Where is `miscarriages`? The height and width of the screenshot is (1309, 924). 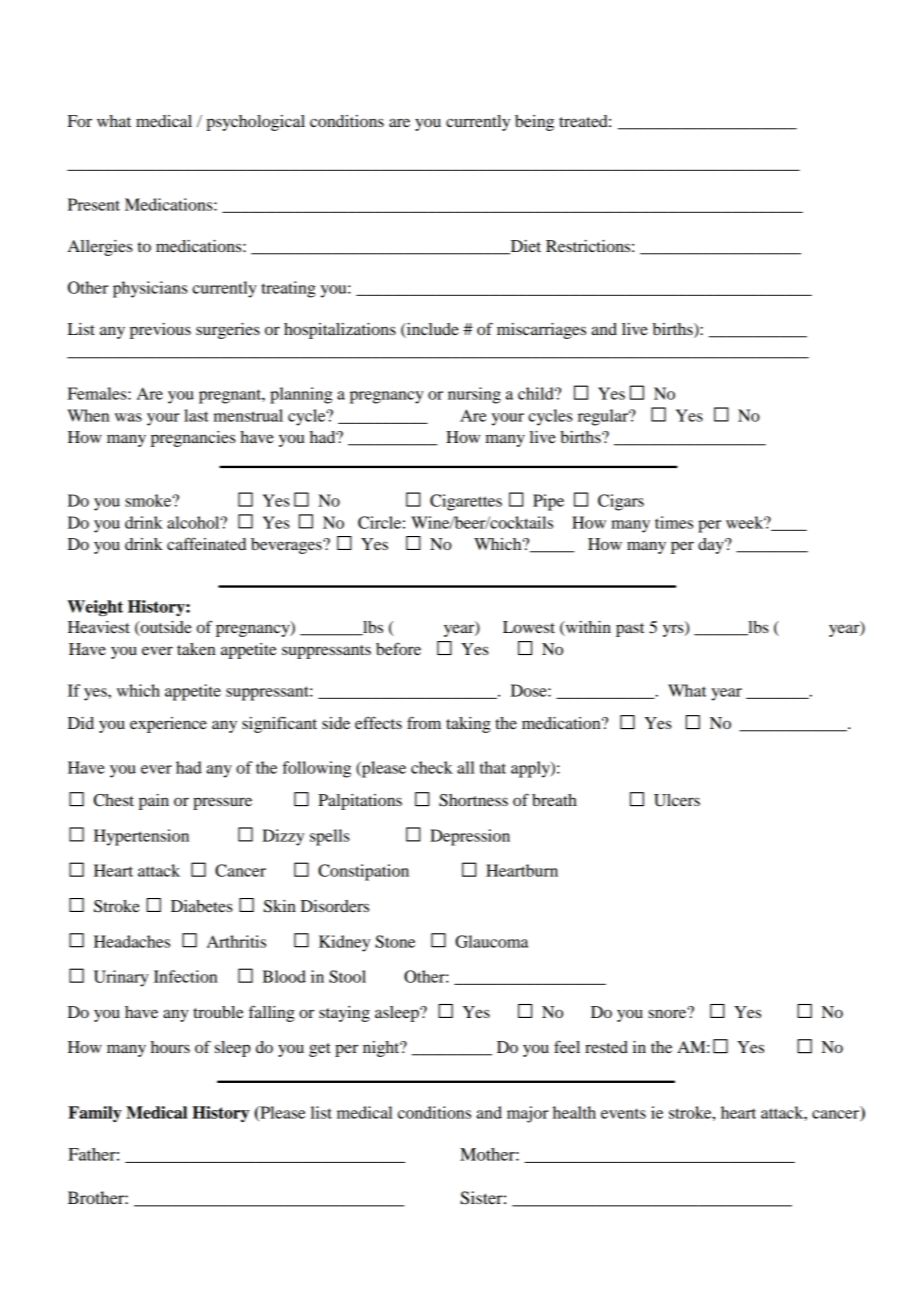
miscarriages is located at coordinates (541, 331).
